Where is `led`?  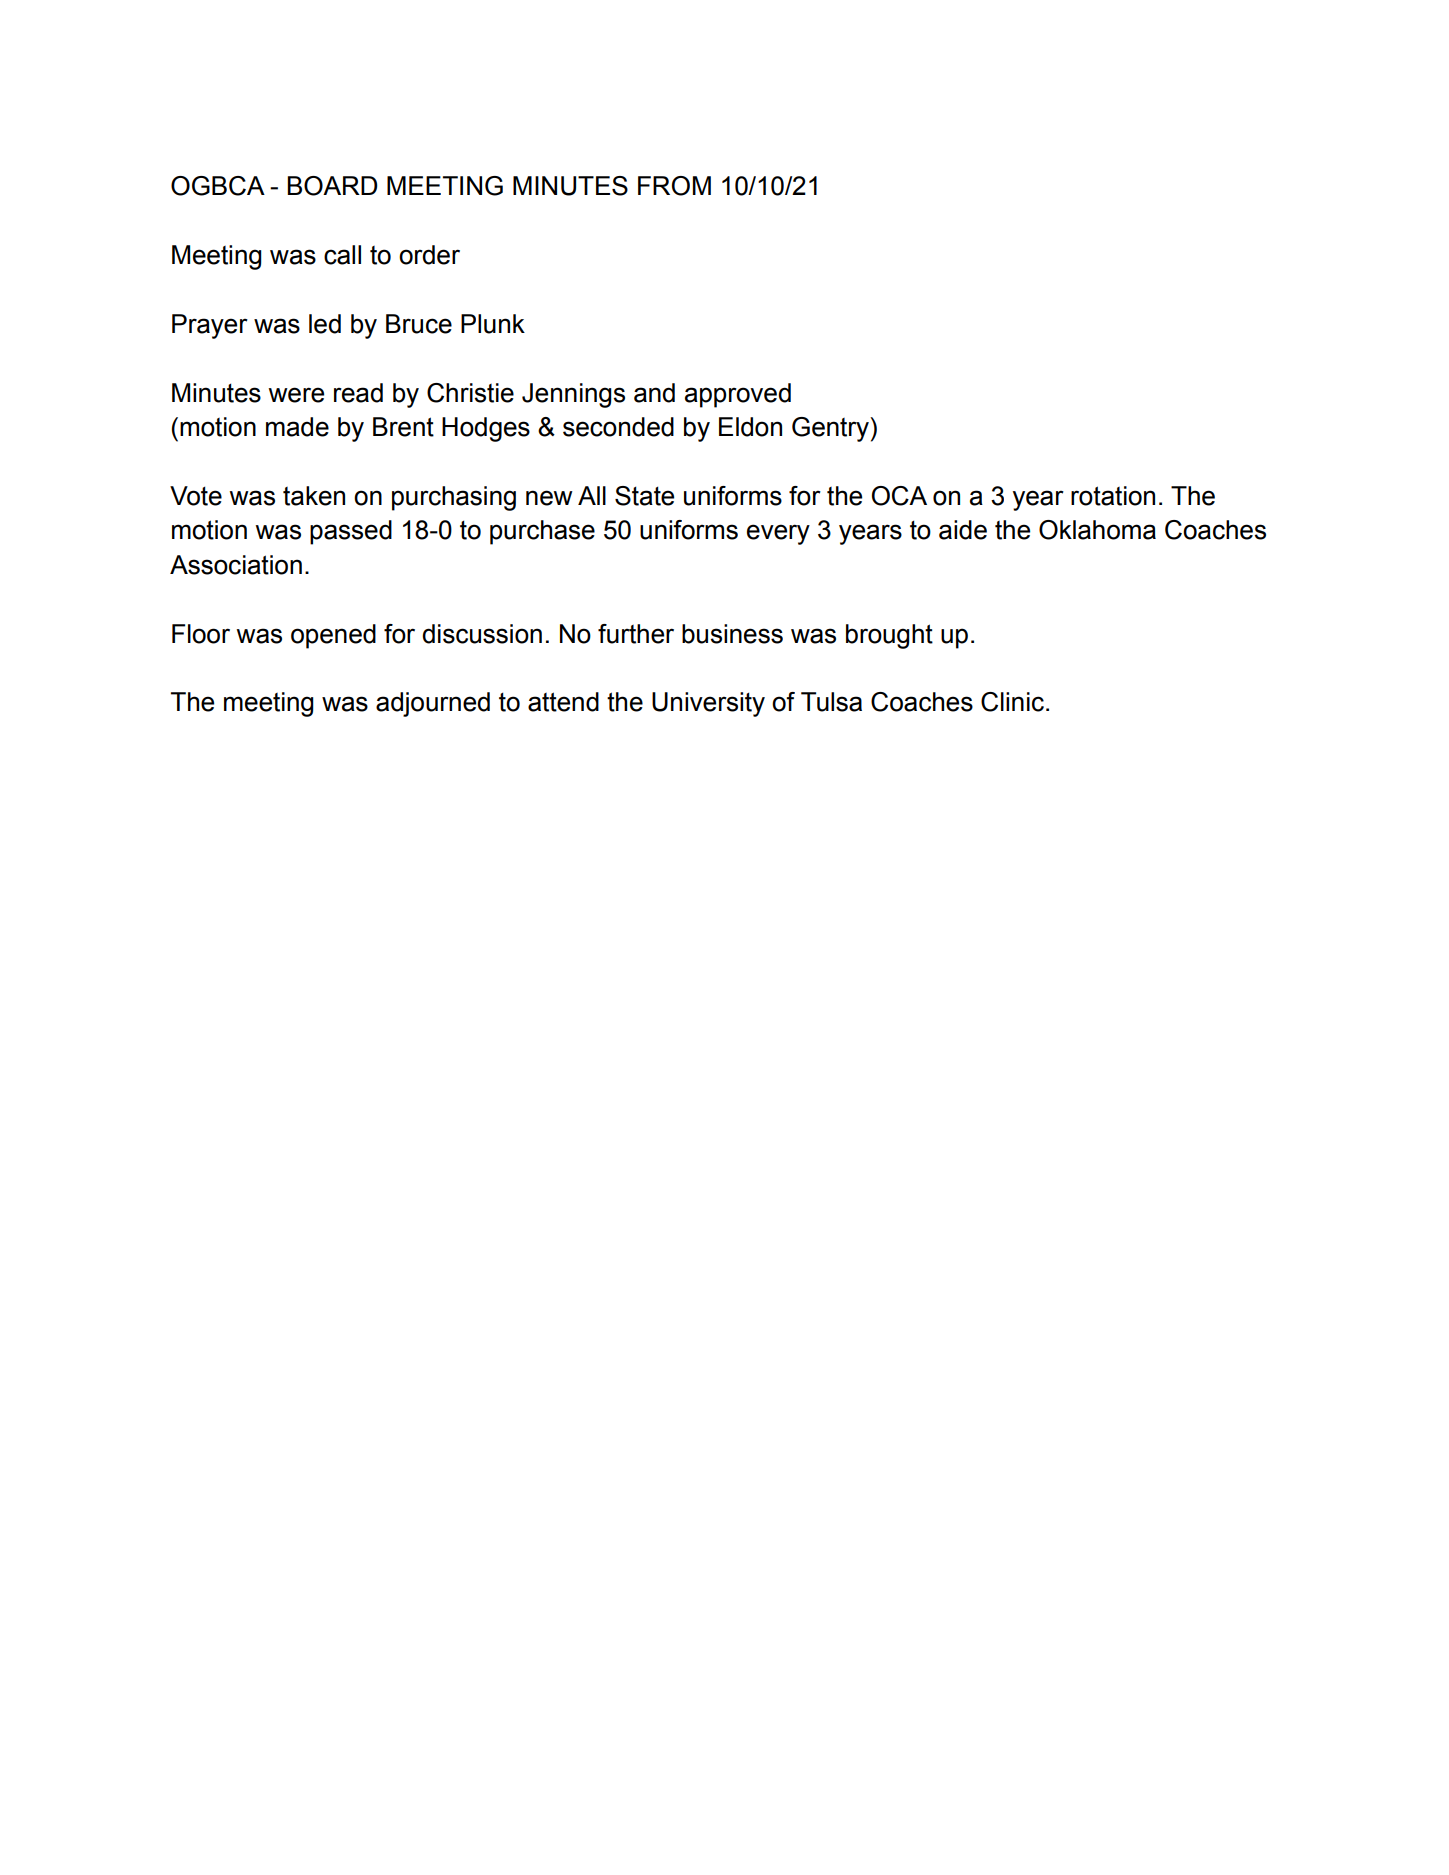 led is located at coordinates (325, 324).
